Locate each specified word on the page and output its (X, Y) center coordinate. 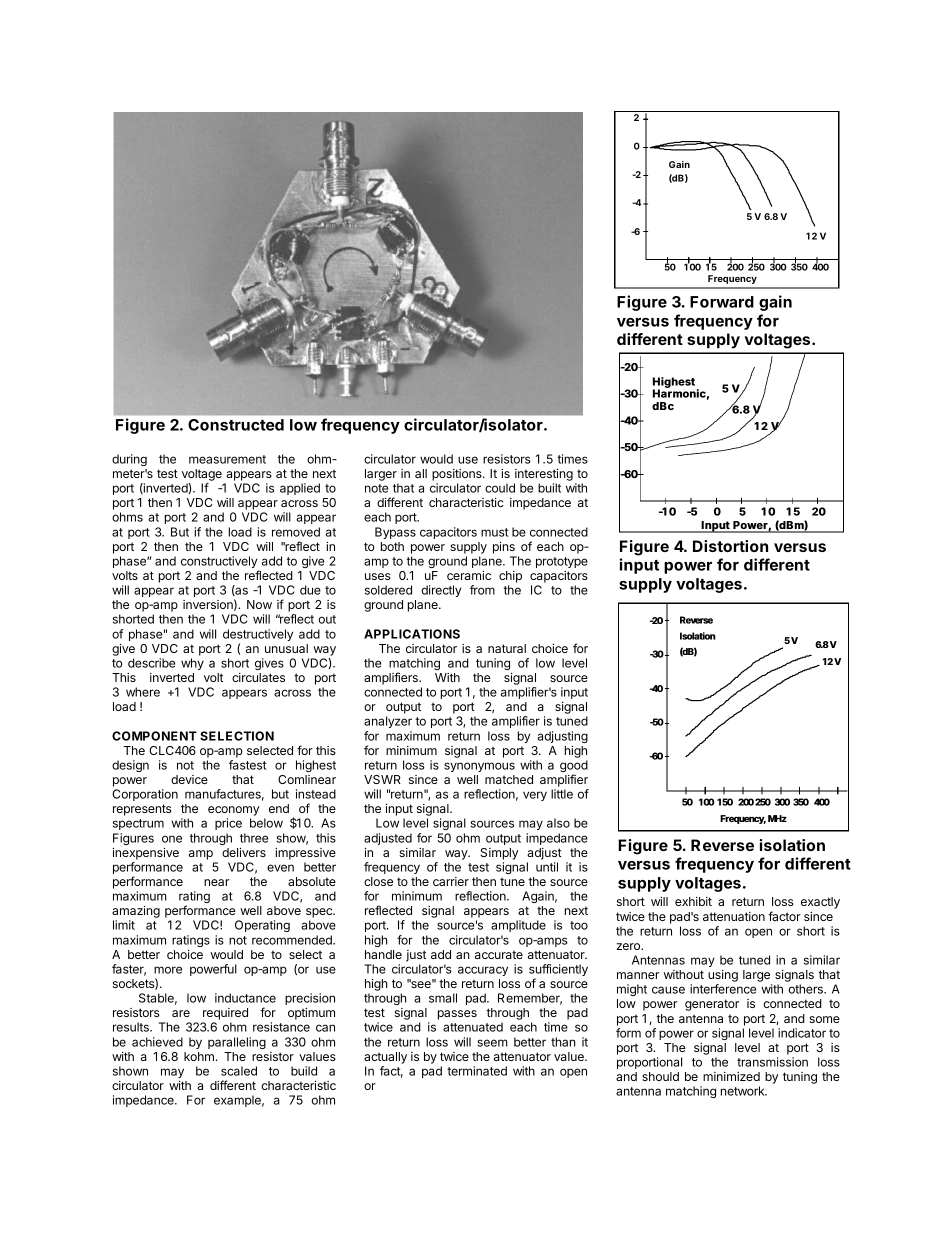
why (192, 664)
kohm (199, 1056)
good (574, 767)
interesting (544, 475)
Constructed (236, 425)
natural (507, 648)
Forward (722, 302)
